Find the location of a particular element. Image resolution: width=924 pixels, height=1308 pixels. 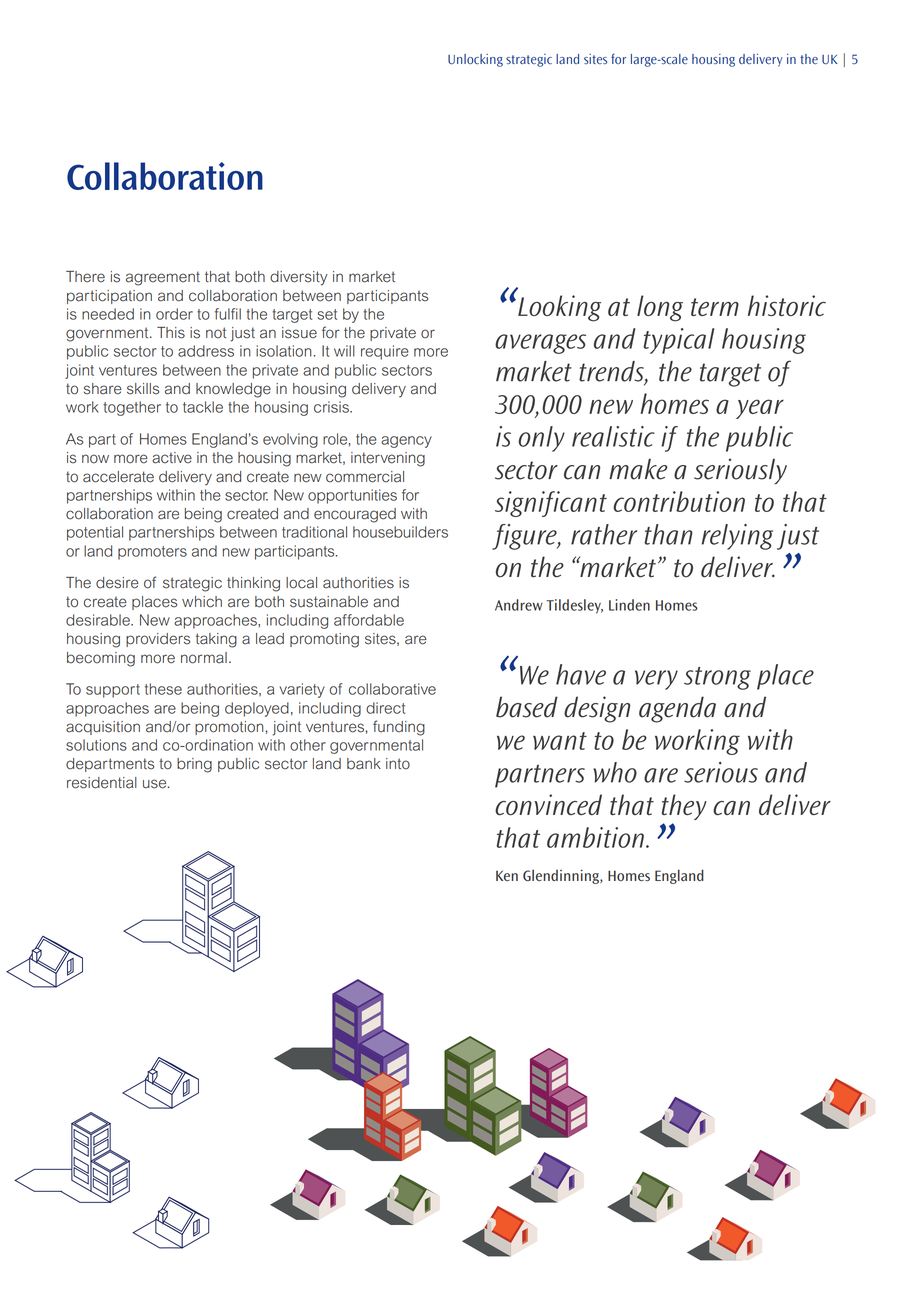

Unlocking is located at coordinates (475, 60).
